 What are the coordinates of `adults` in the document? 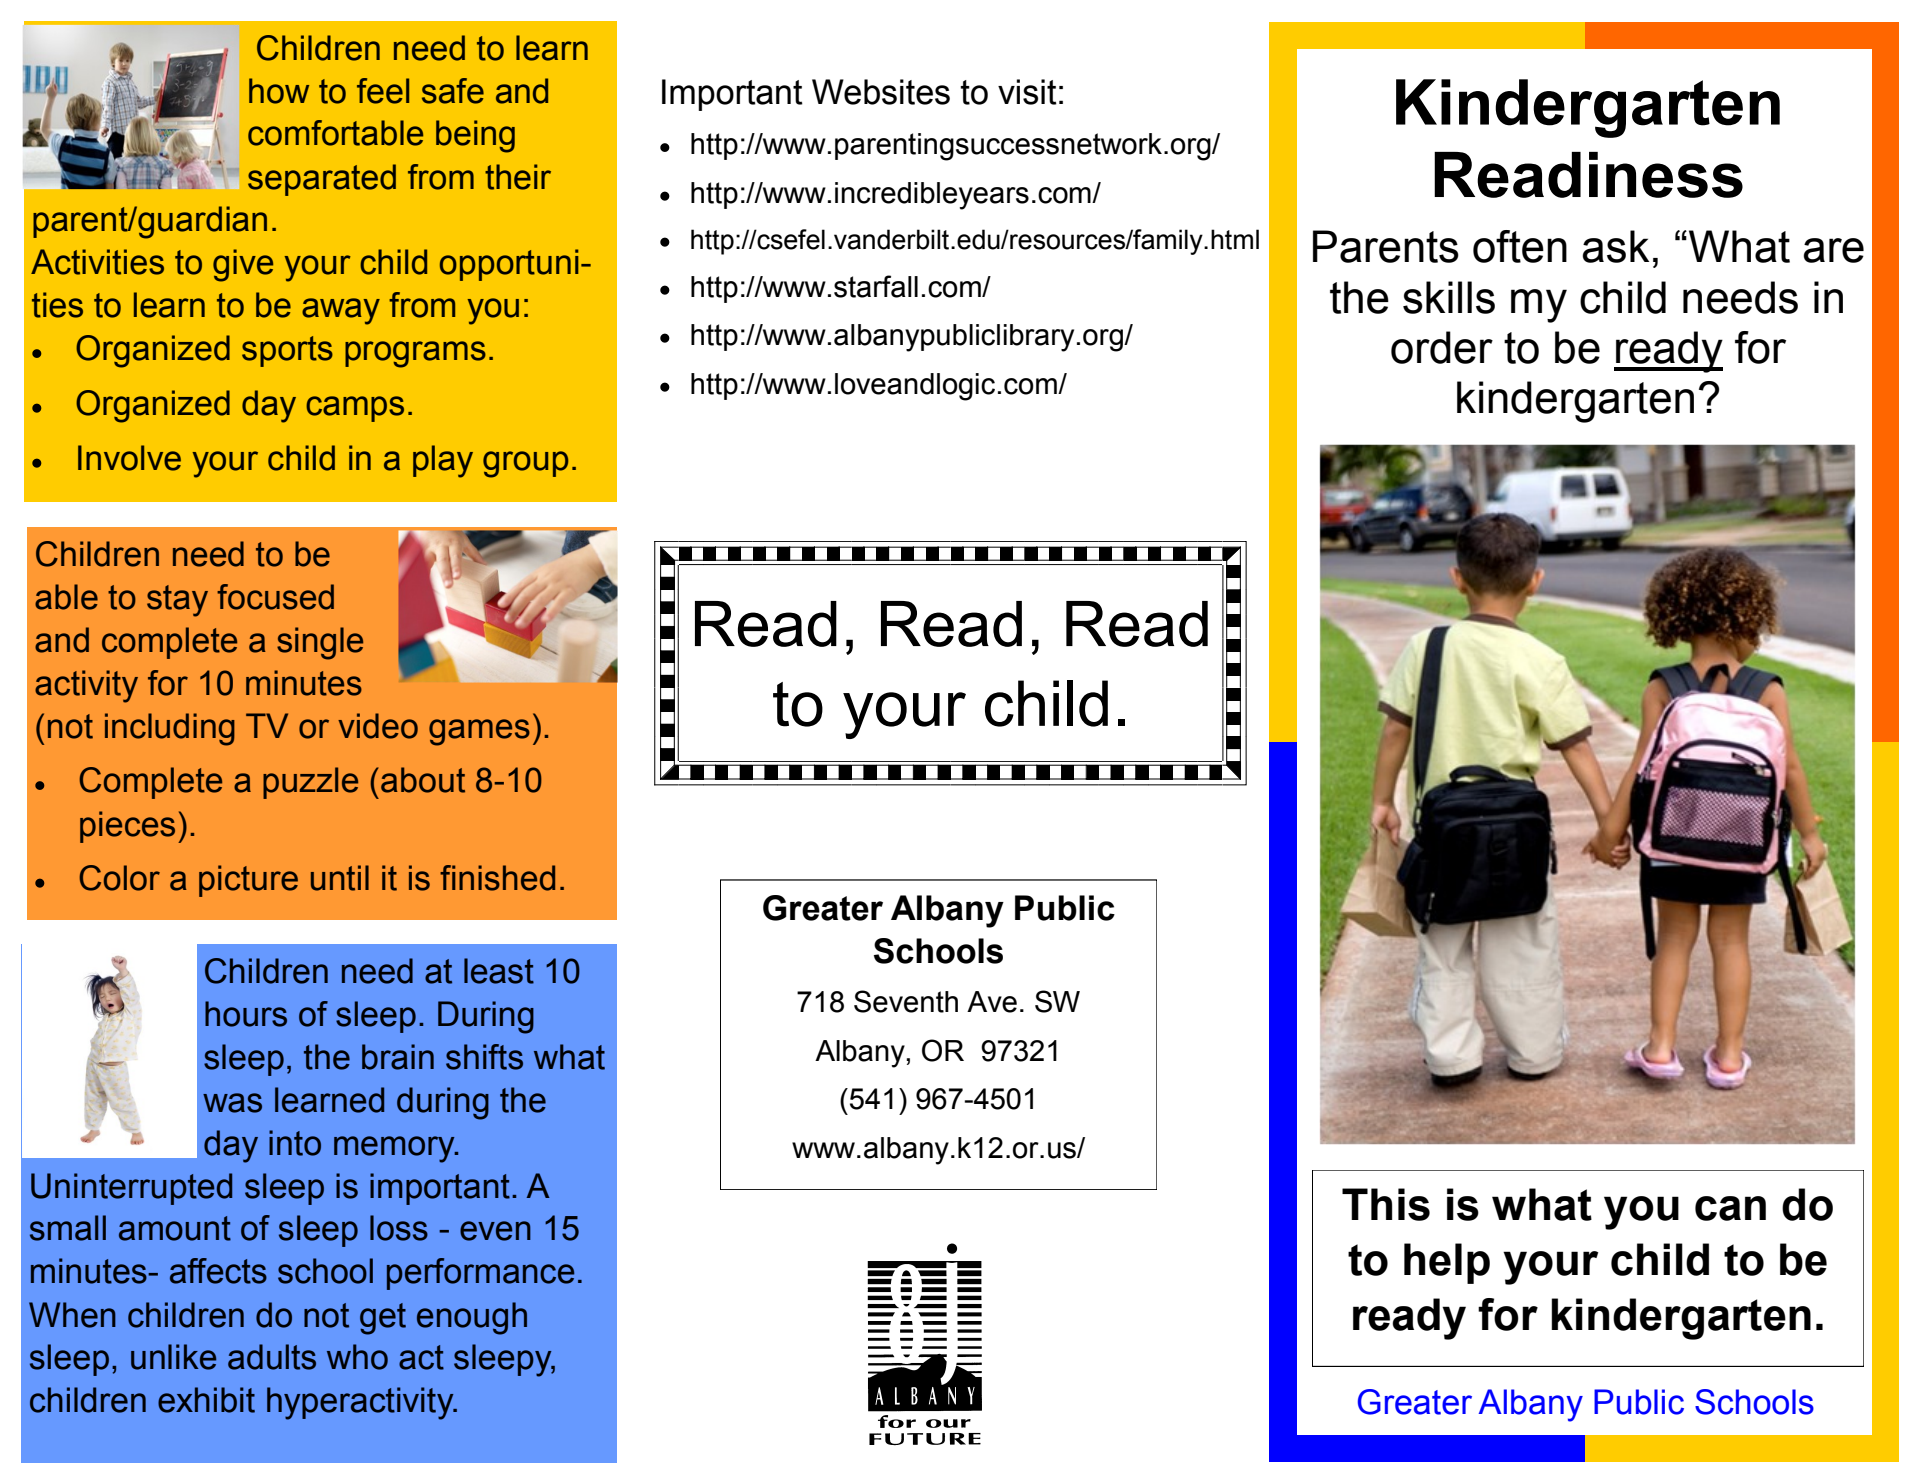 It's located at (272, 1357).
